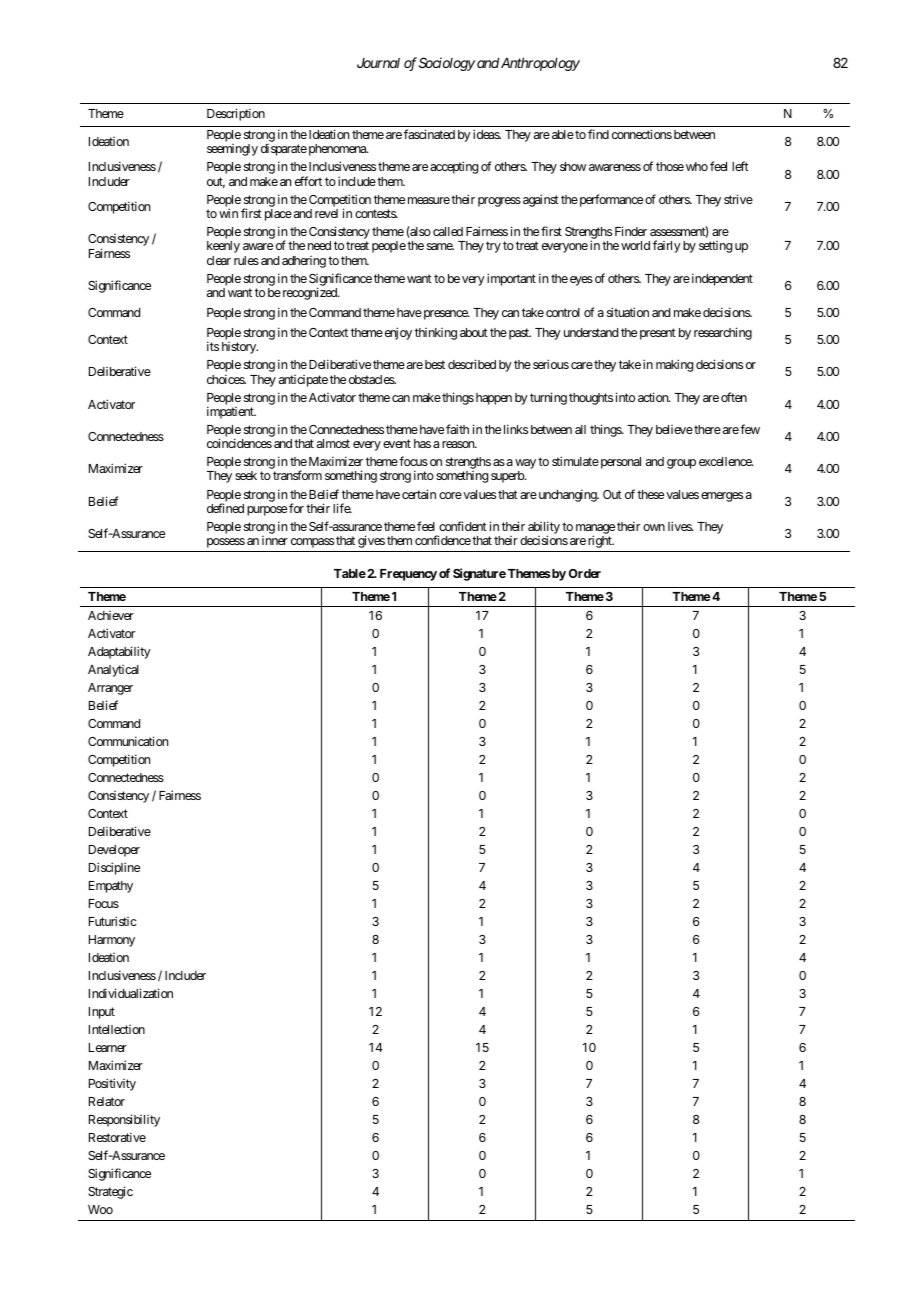  Describe the element at coordinates (124, 1120) in the image. I see `Responsibility` at that location.
